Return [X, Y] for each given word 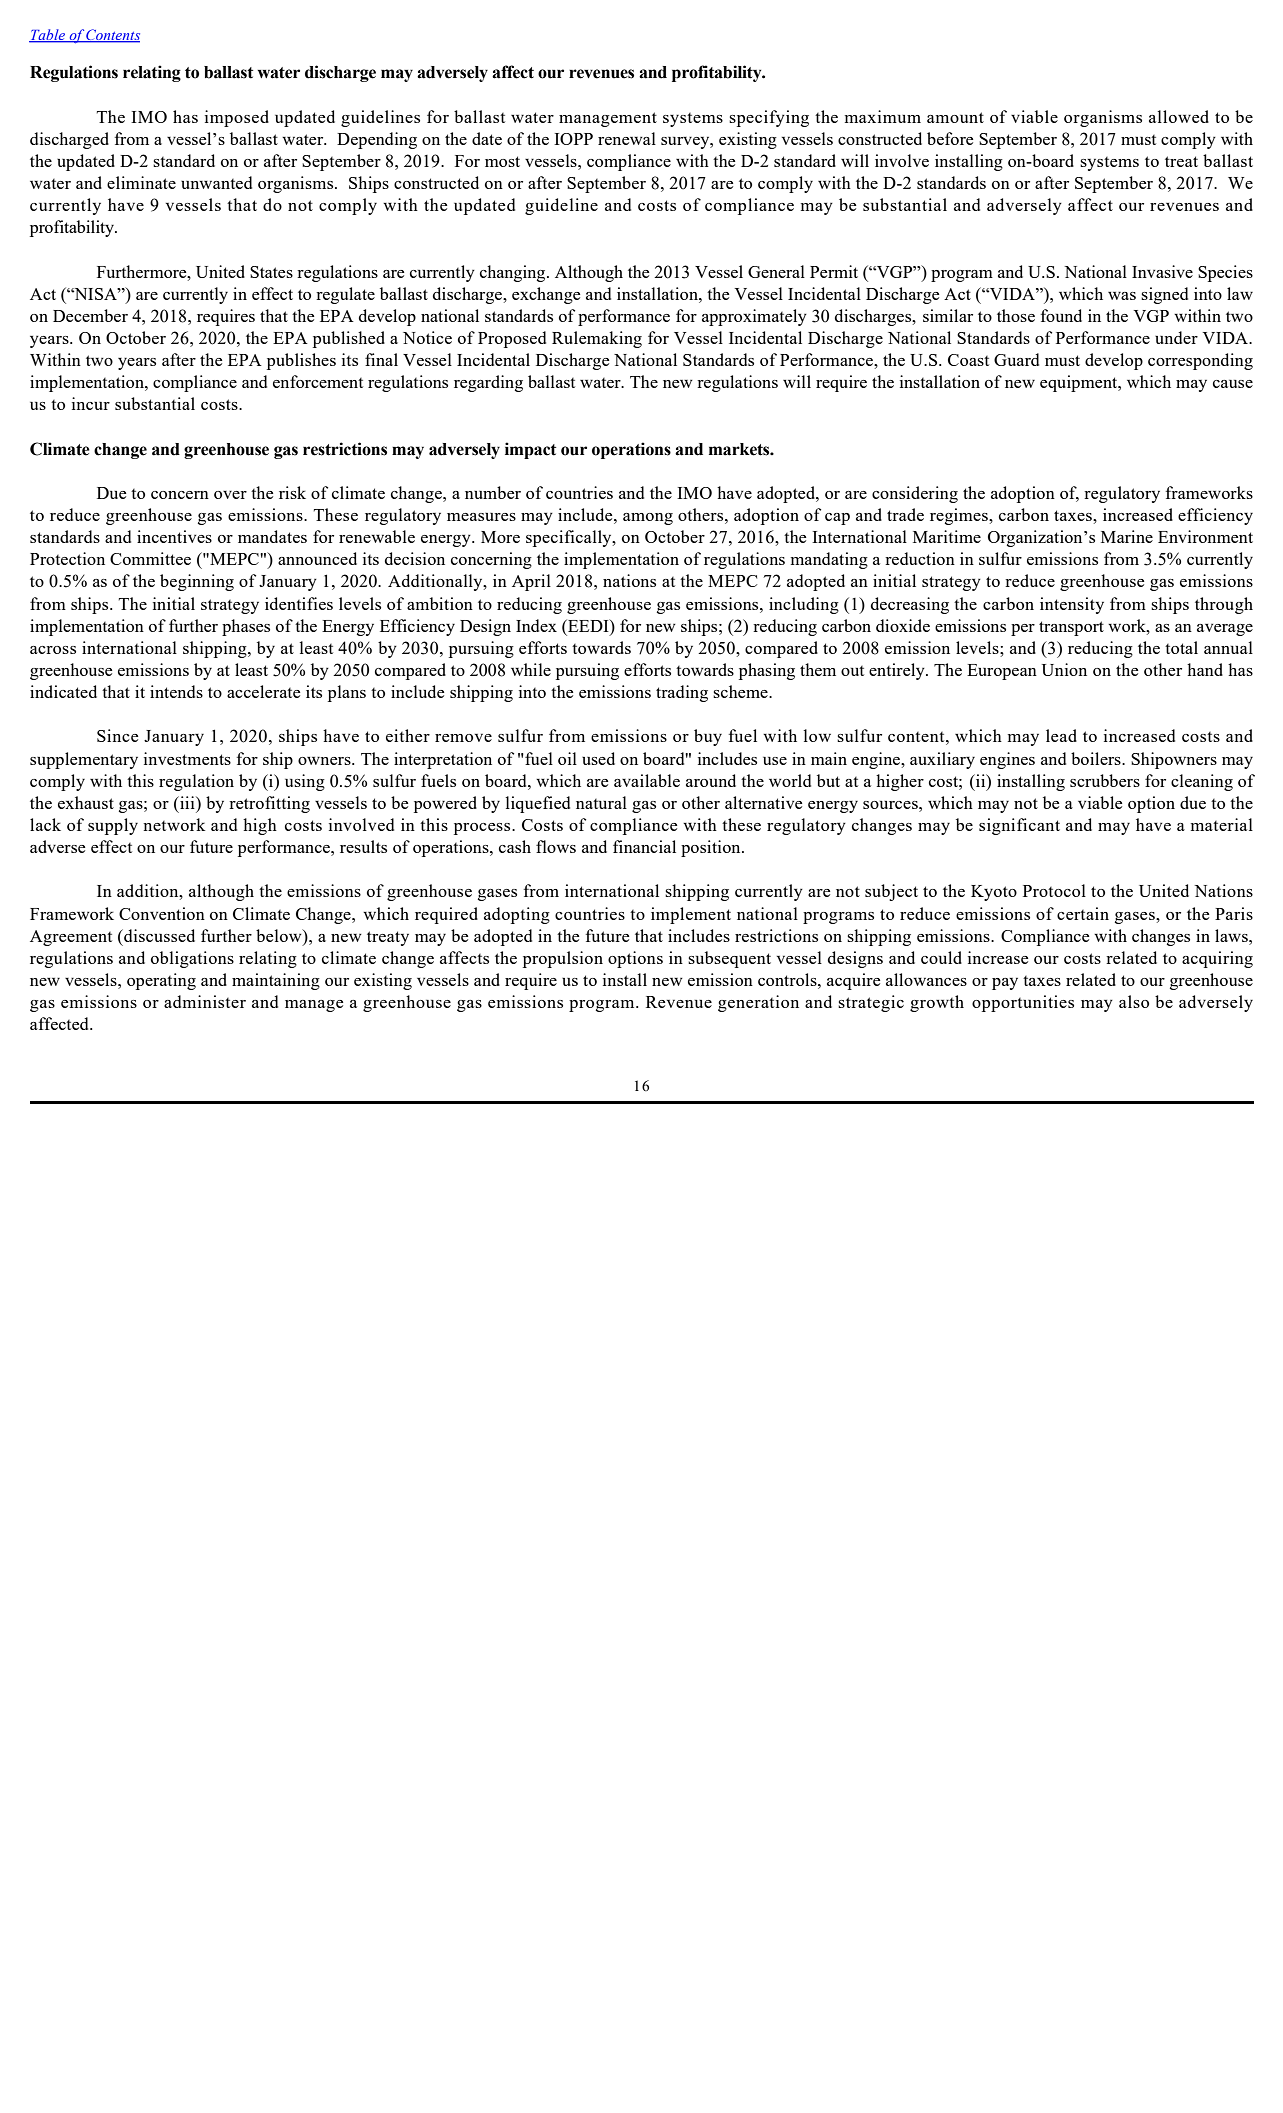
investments [187, 758]
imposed [237, 118]
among [648, 519]
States [271, 272]
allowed [1179, 116]
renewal [627, 138]
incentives [174, 536]
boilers [1097, 758]
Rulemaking [597, 339]
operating [161, 981]
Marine [1127, 536]
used [598, 758]
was [1122, 296]
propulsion [563, 959]
